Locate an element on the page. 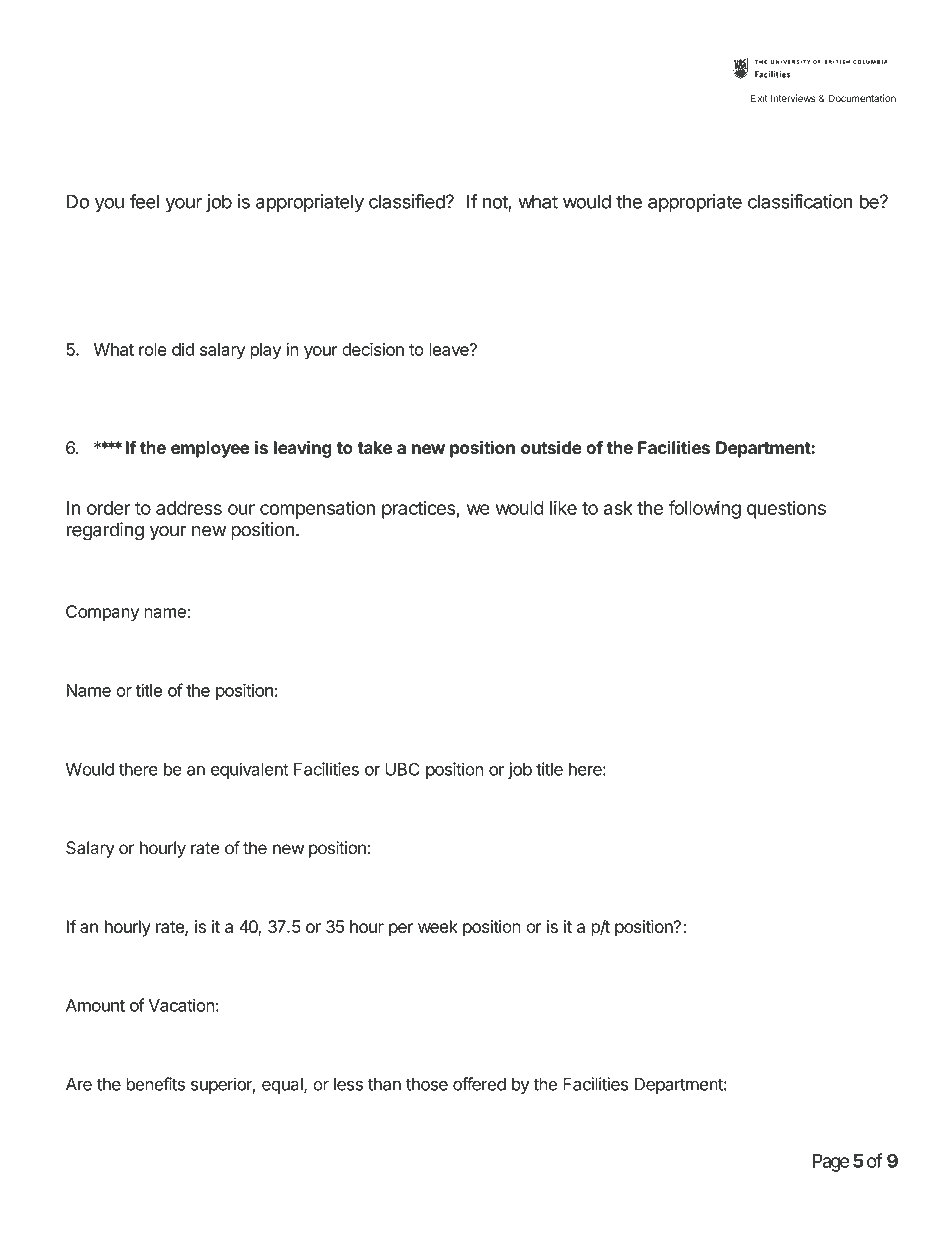 This page has height=1233, width=952. practices is located at coordinates (419, 509).
